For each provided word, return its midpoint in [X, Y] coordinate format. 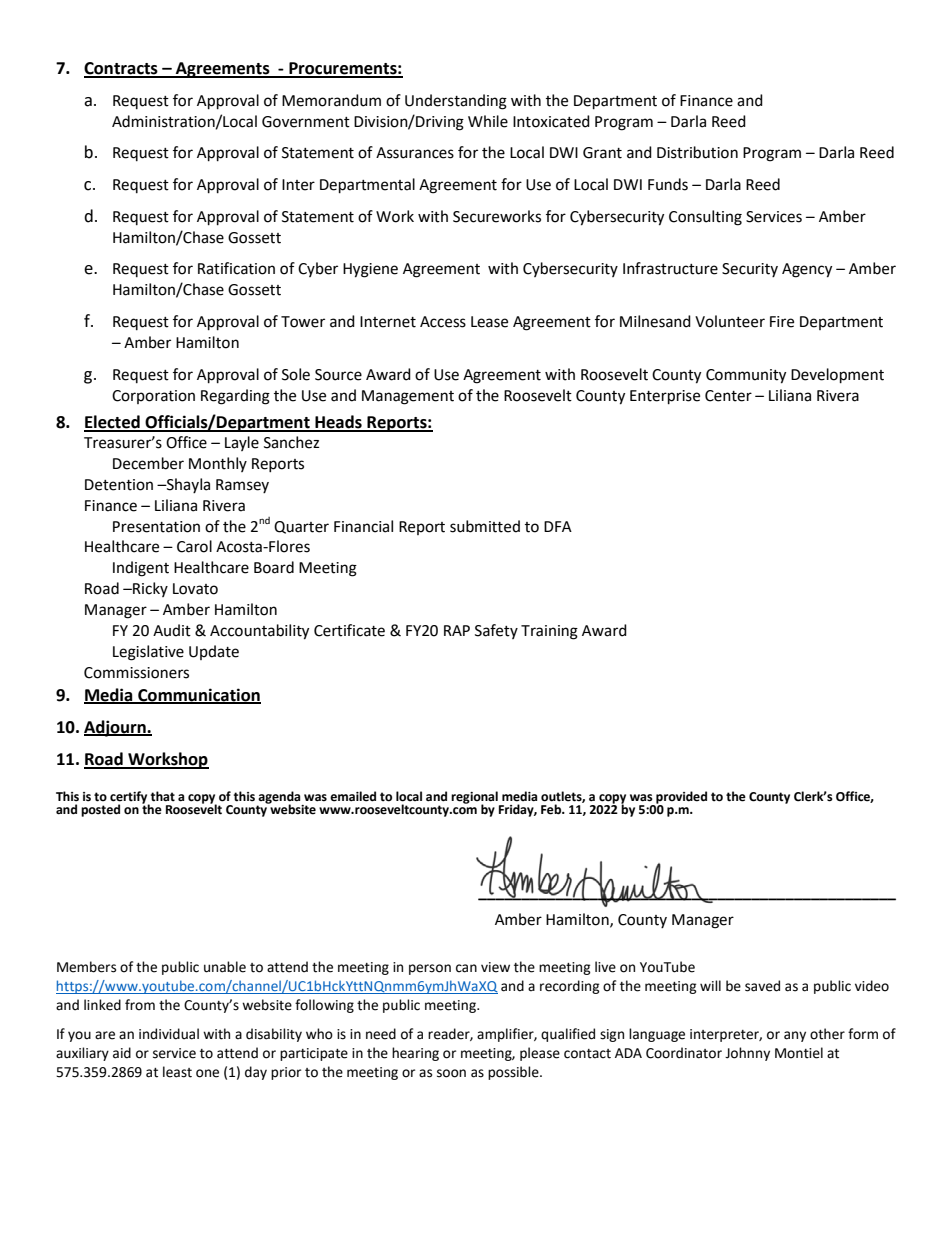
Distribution [697, 152]
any [795, 1036]
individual [169, 1034]
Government [306, 122]
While [488, 121]
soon [451, 1073]
